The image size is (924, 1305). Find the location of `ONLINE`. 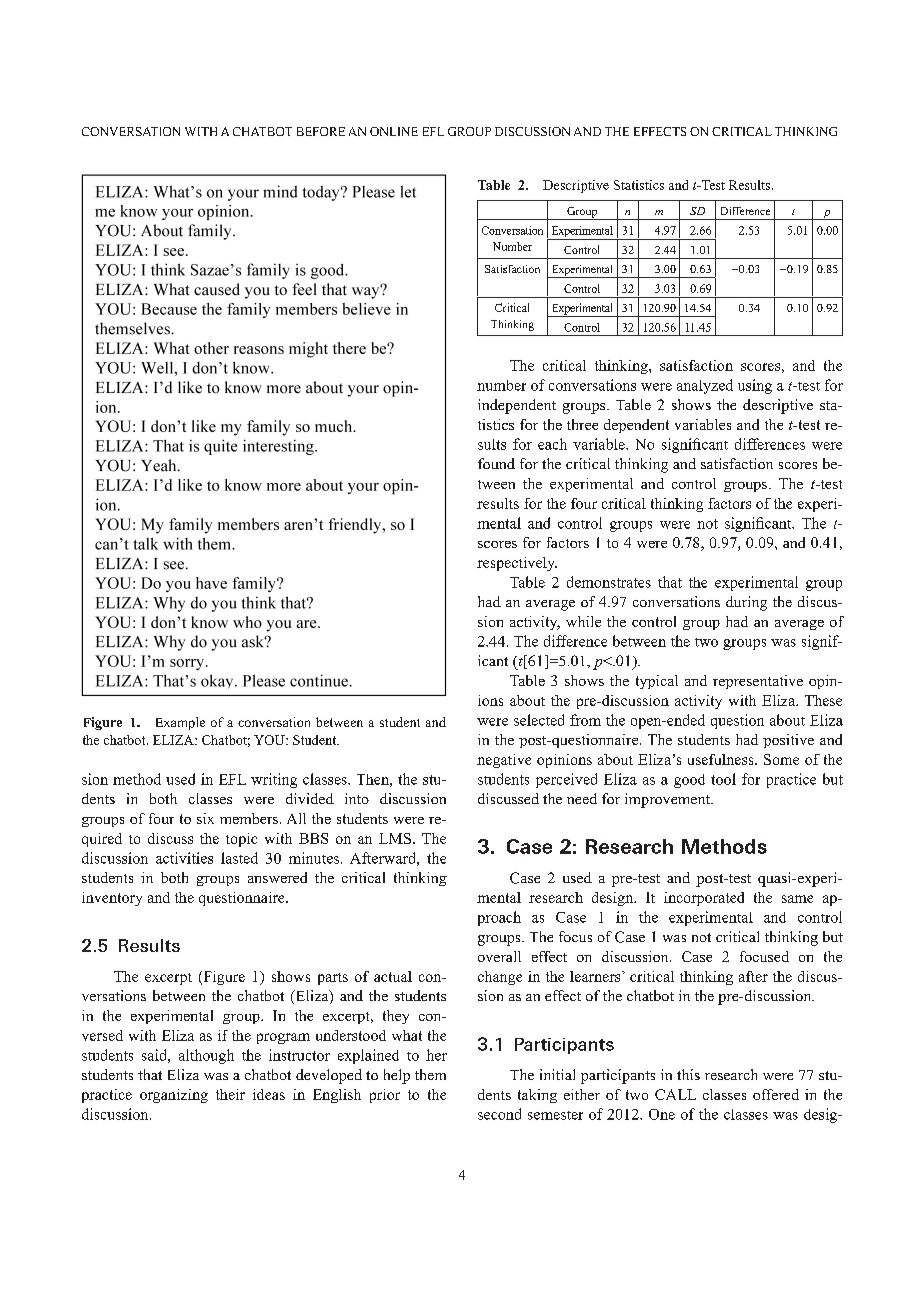

ONLINE is located at coordinates (394, 131).
